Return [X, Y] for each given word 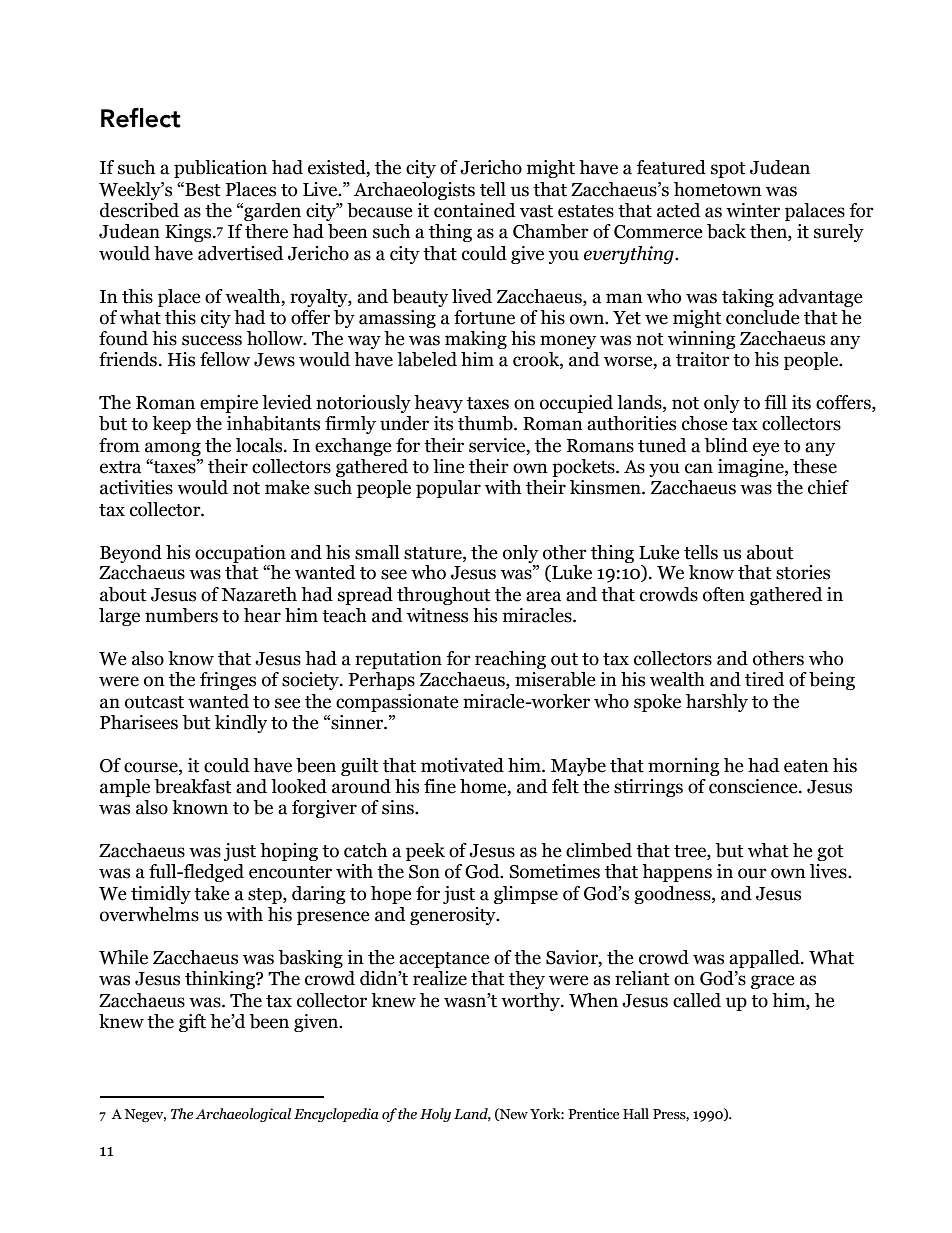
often [724, 594]
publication [220, 169]
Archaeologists [414, 191]
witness [437, 615]
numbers [181, 615]
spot [728, 170]
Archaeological [243, 1115]
